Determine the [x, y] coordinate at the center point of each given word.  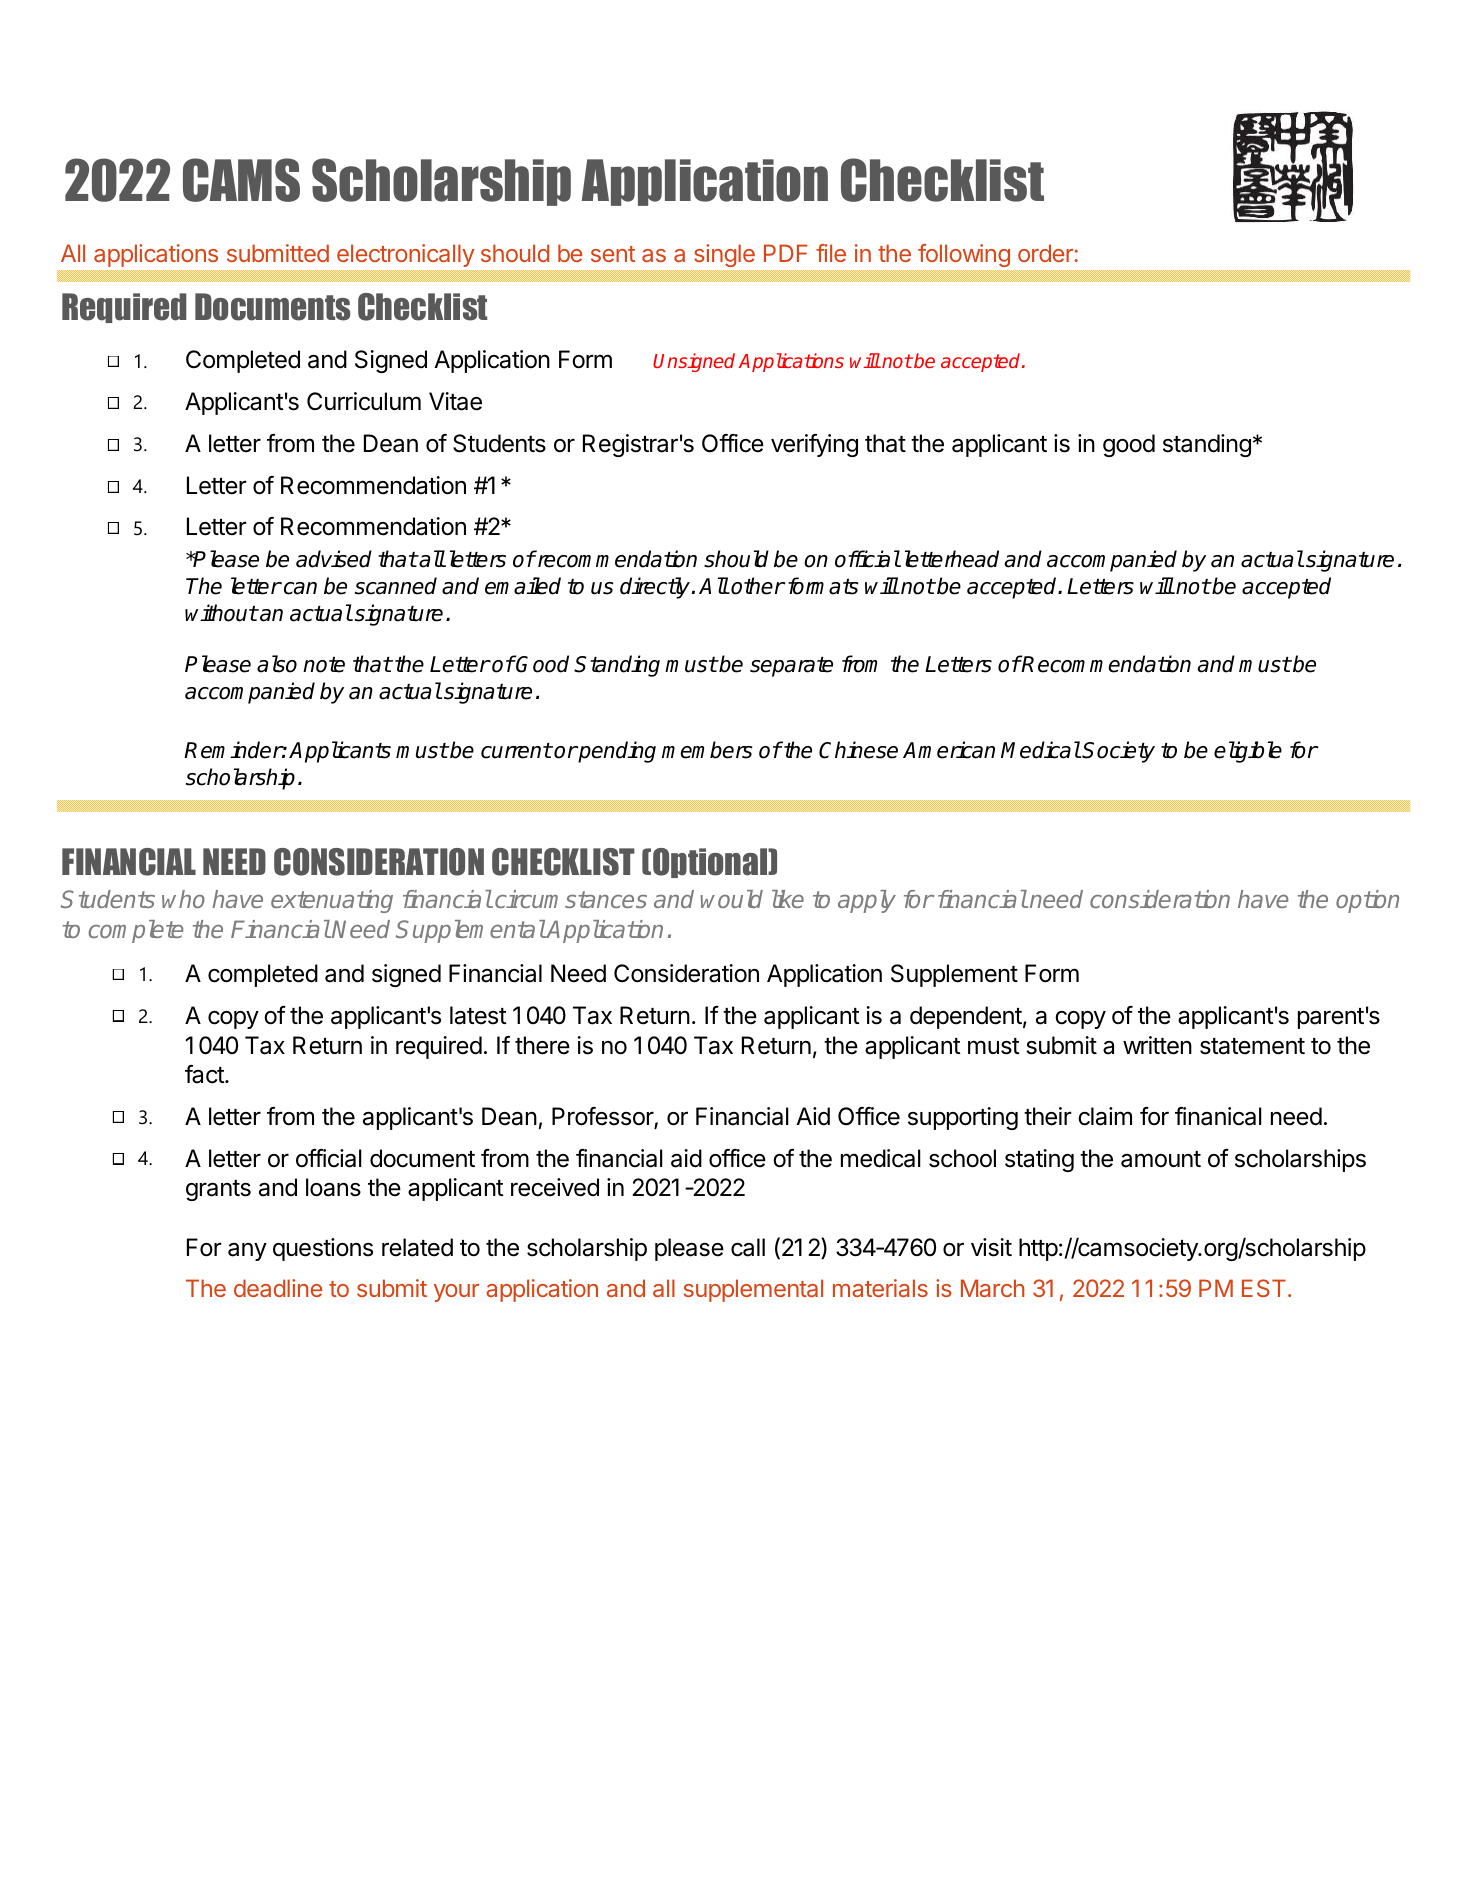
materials [880, 1288]
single [723, 257]
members [707, 750]
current [516, 751]
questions [323, 1249]
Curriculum [364, 401]
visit [991, 1247]
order [1045, 253]
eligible [1248, 752]
